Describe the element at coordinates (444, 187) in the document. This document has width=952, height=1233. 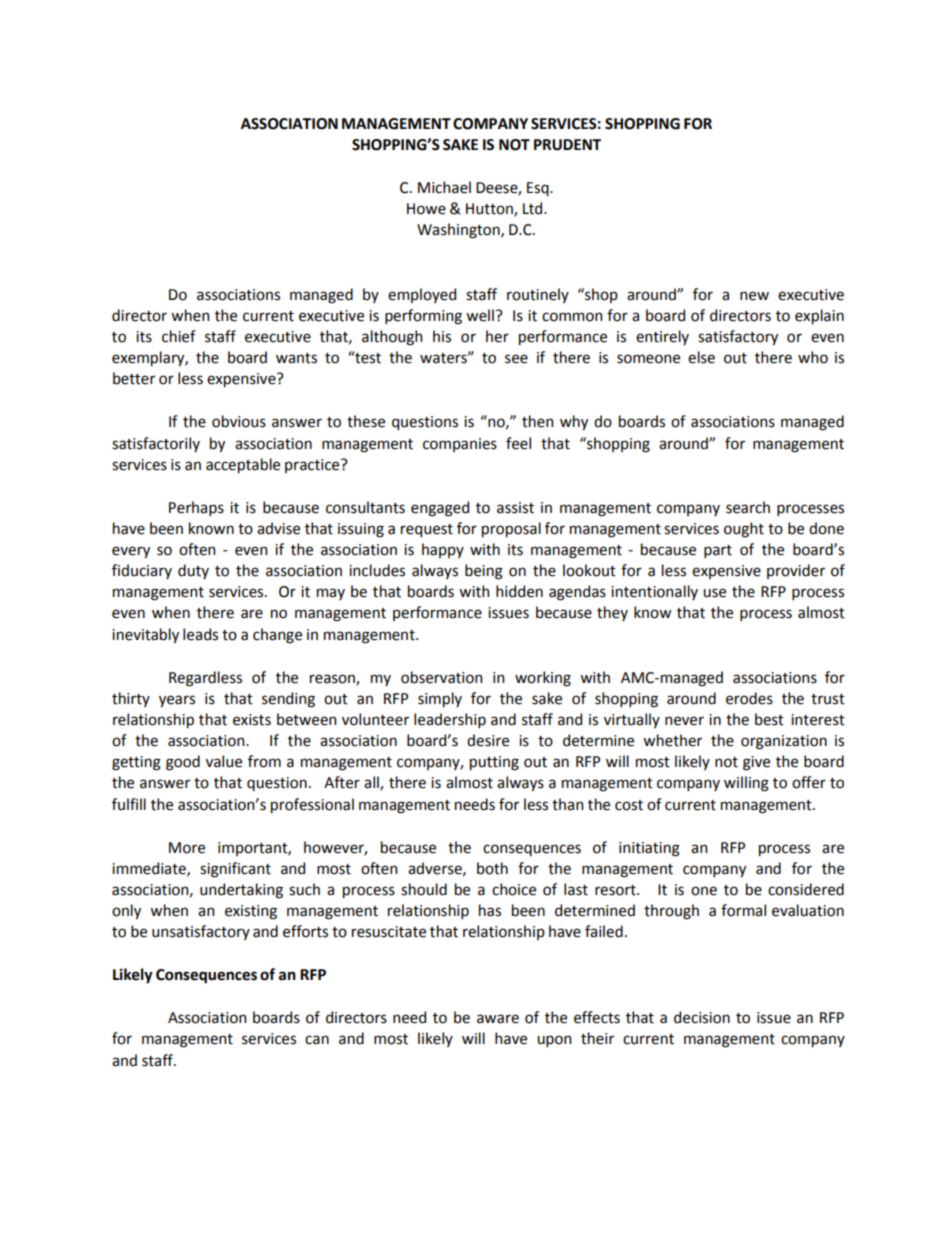
I see `Michael` at that location.
